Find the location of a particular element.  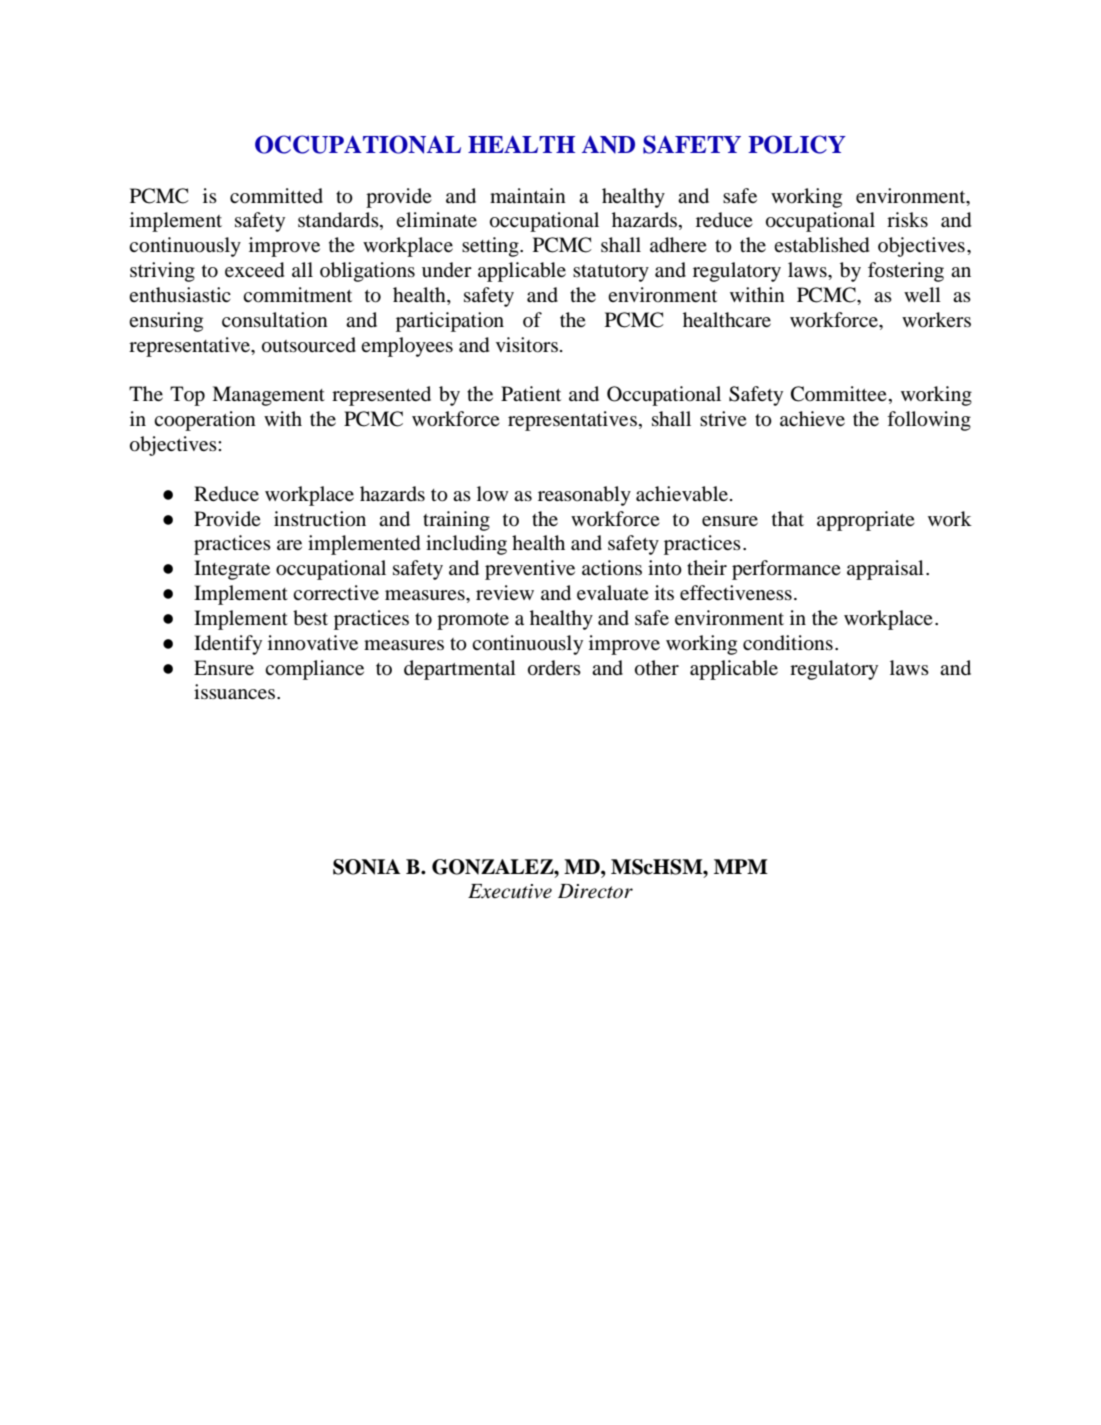

GONZALEZ is located at coordinates (494, 867).
